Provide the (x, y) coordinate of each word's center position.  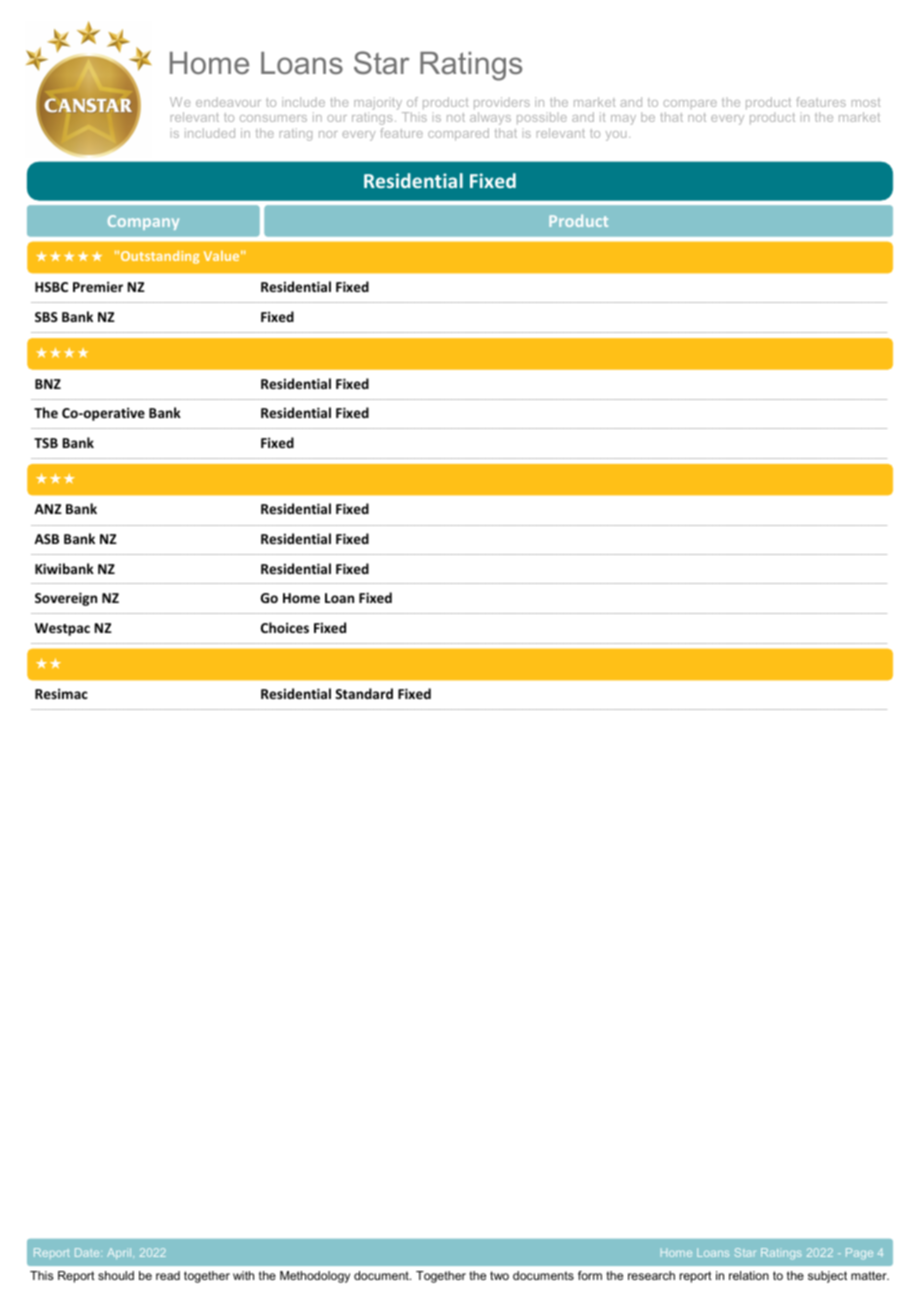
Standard (364, 693)
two (499, 1275)
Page (859, 1253)
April (120, 1253)
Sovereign (66, 599)
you (616, 136)
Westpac (62, 629)
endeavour (228, 102)
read (168, 1275)
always (490, 118)
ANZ (48, 509)
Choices (285, 627)
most (866, 102)
